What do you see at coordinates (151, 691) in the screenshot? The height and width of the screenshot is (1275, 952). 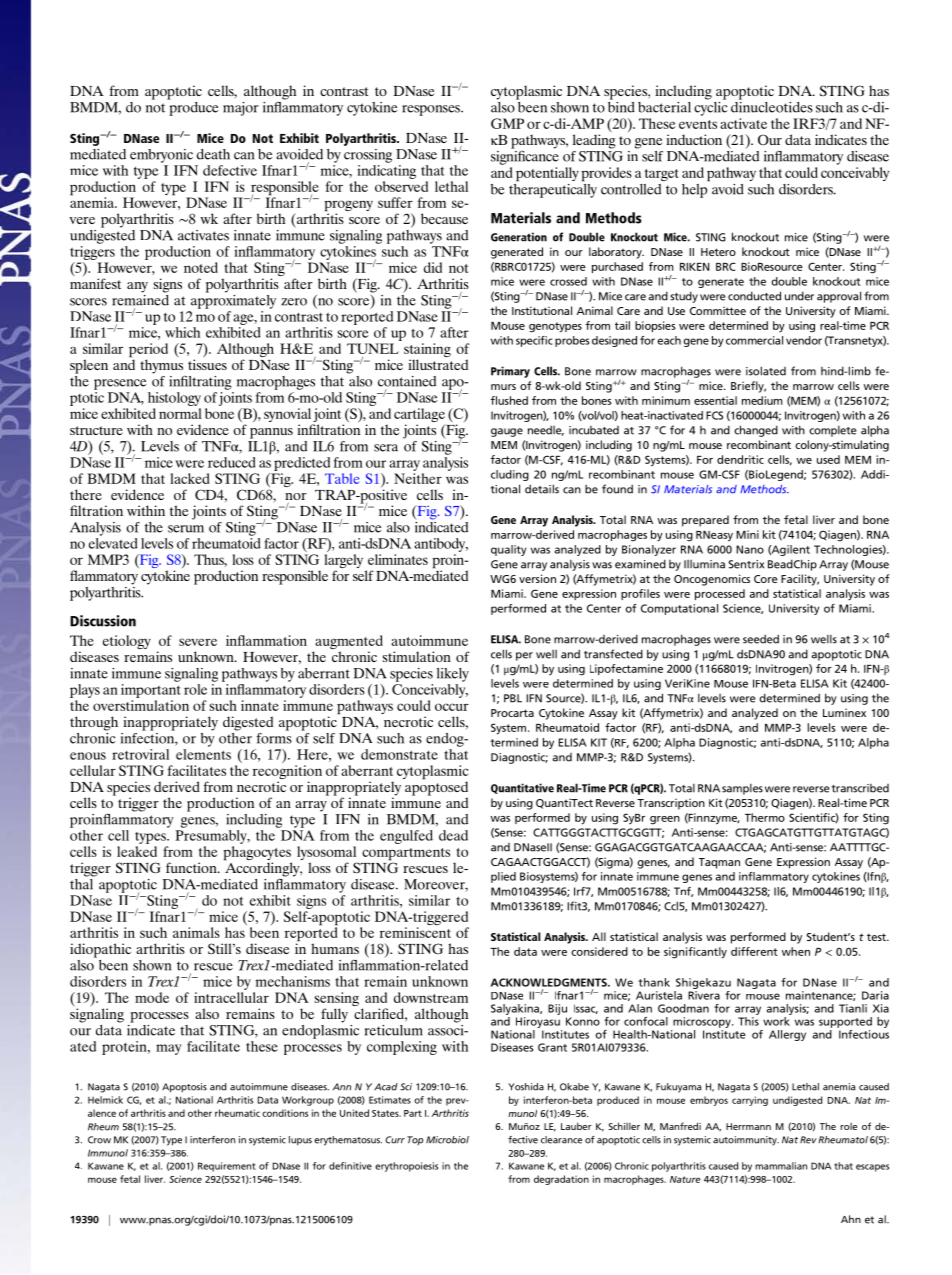 I see `important` at bounding box center [151, 691].
